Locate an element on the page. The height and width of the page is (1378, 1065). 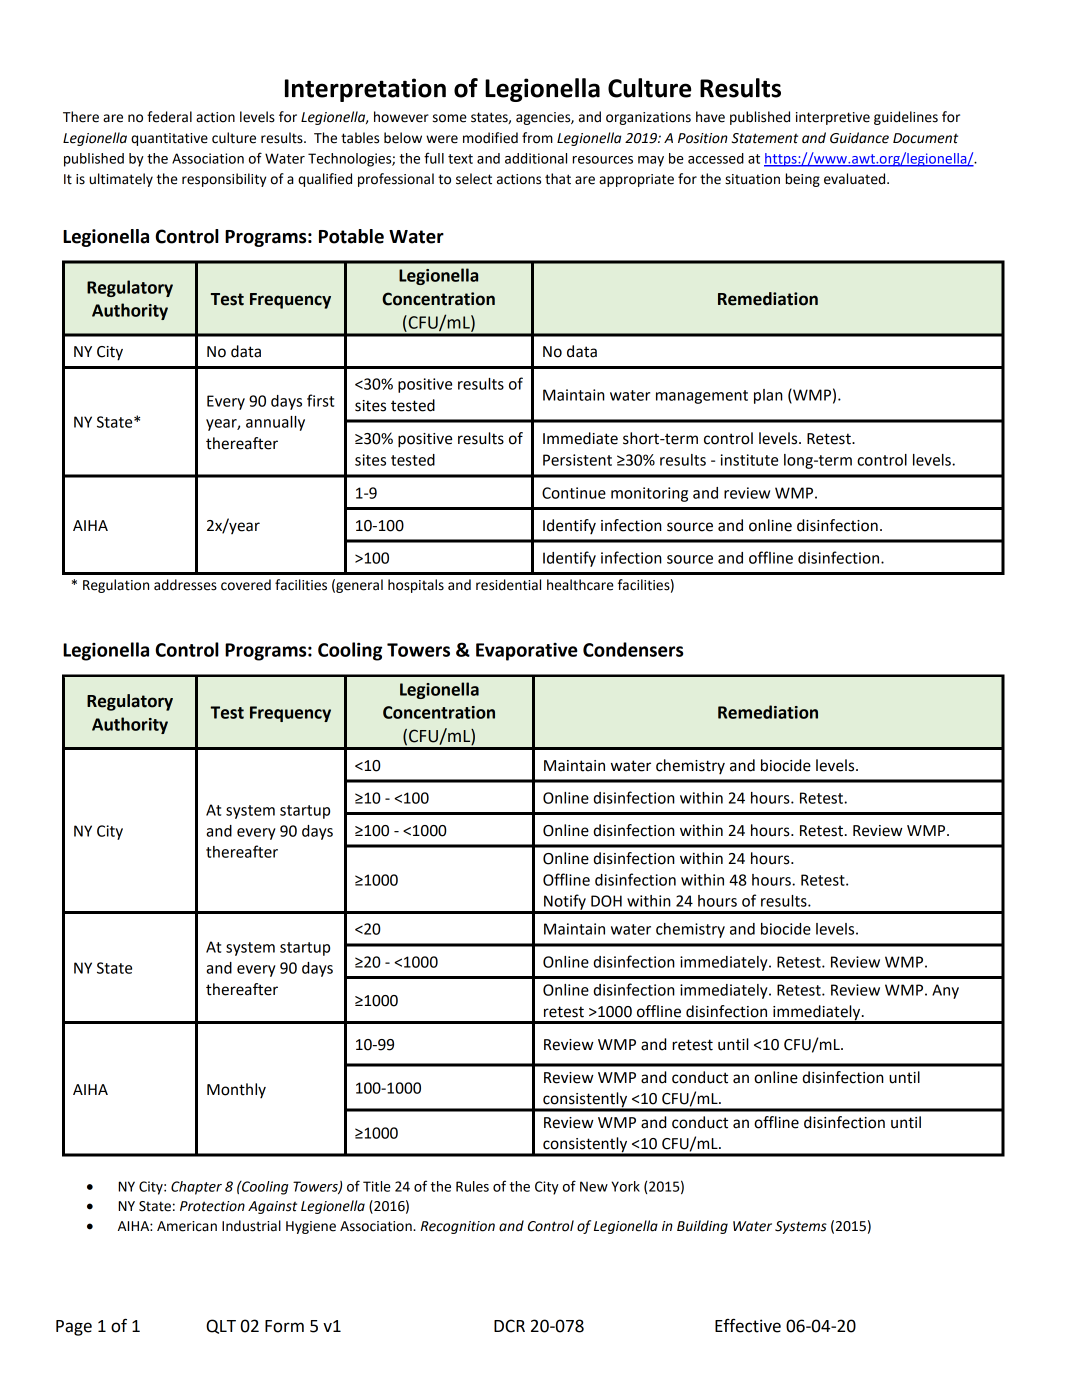
plan is located at coordinates (768, 396).
